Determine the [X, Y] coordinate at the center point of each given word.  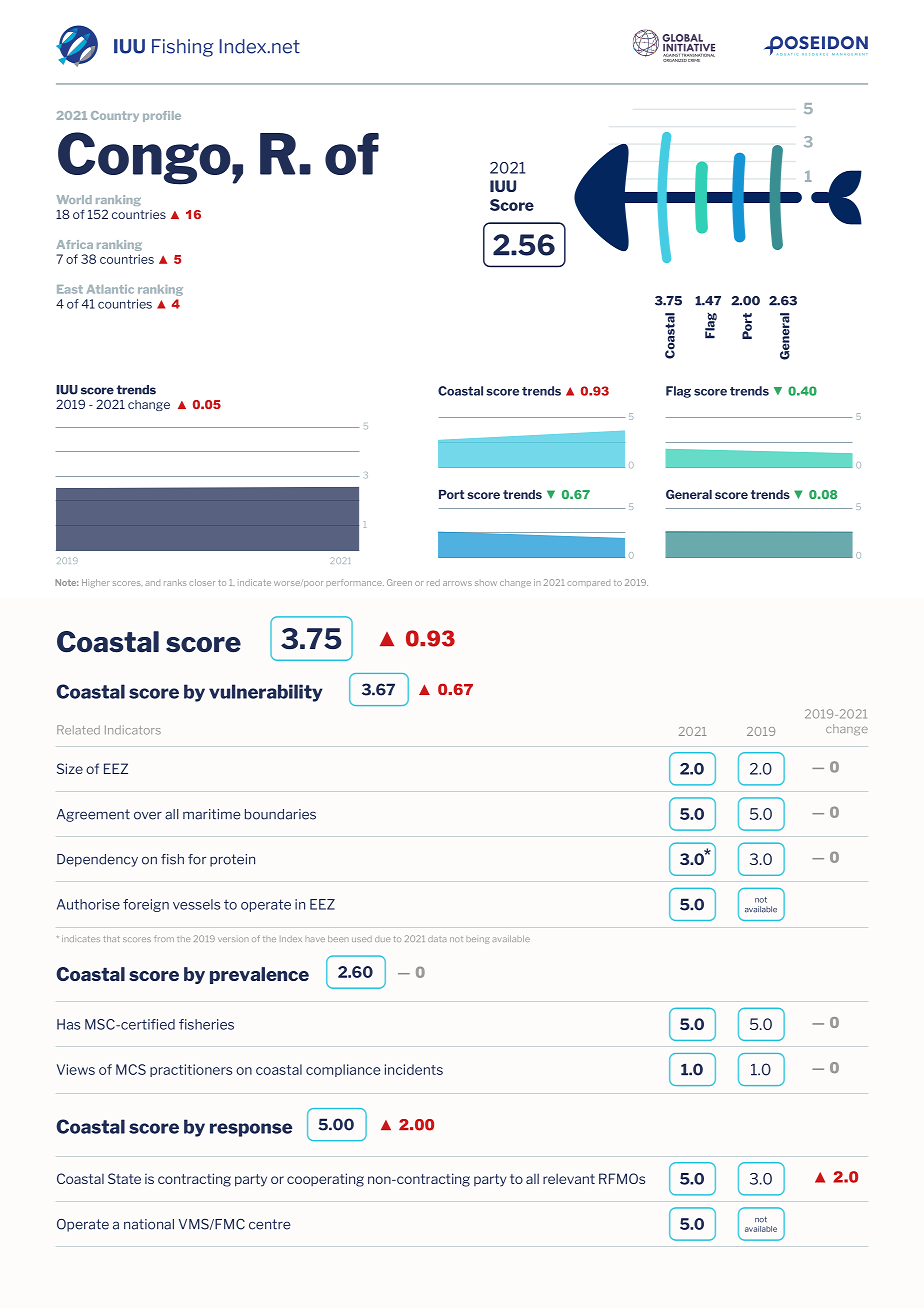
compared [588, 584]
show [486, 583]
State [124, 1178]
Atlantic [110, 289]
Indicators [133, 730]
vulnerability [266, 693]
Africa [75, 244]
